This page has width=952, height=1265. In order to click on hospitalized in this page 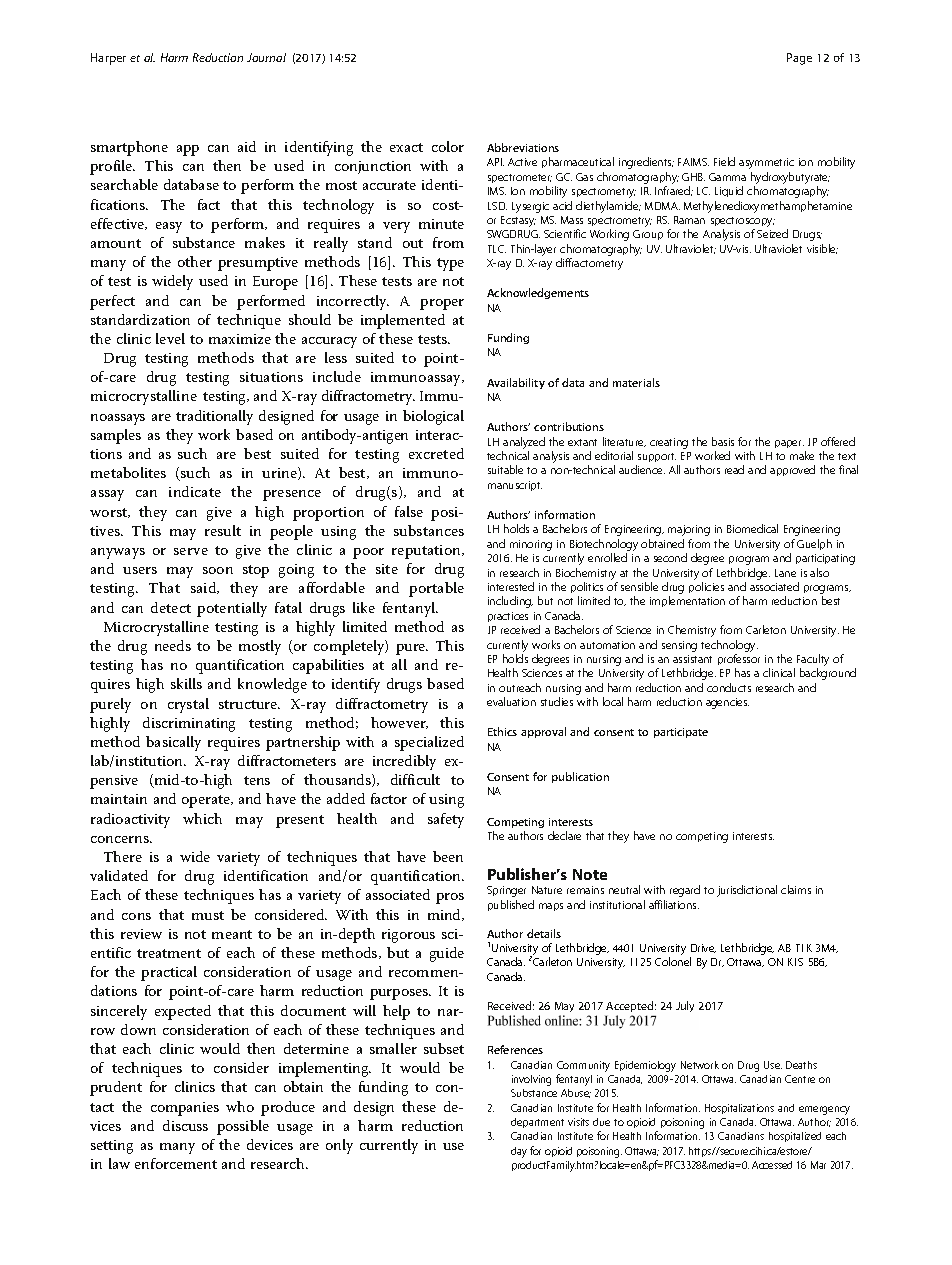, I will do `click(795, 1137)`.
